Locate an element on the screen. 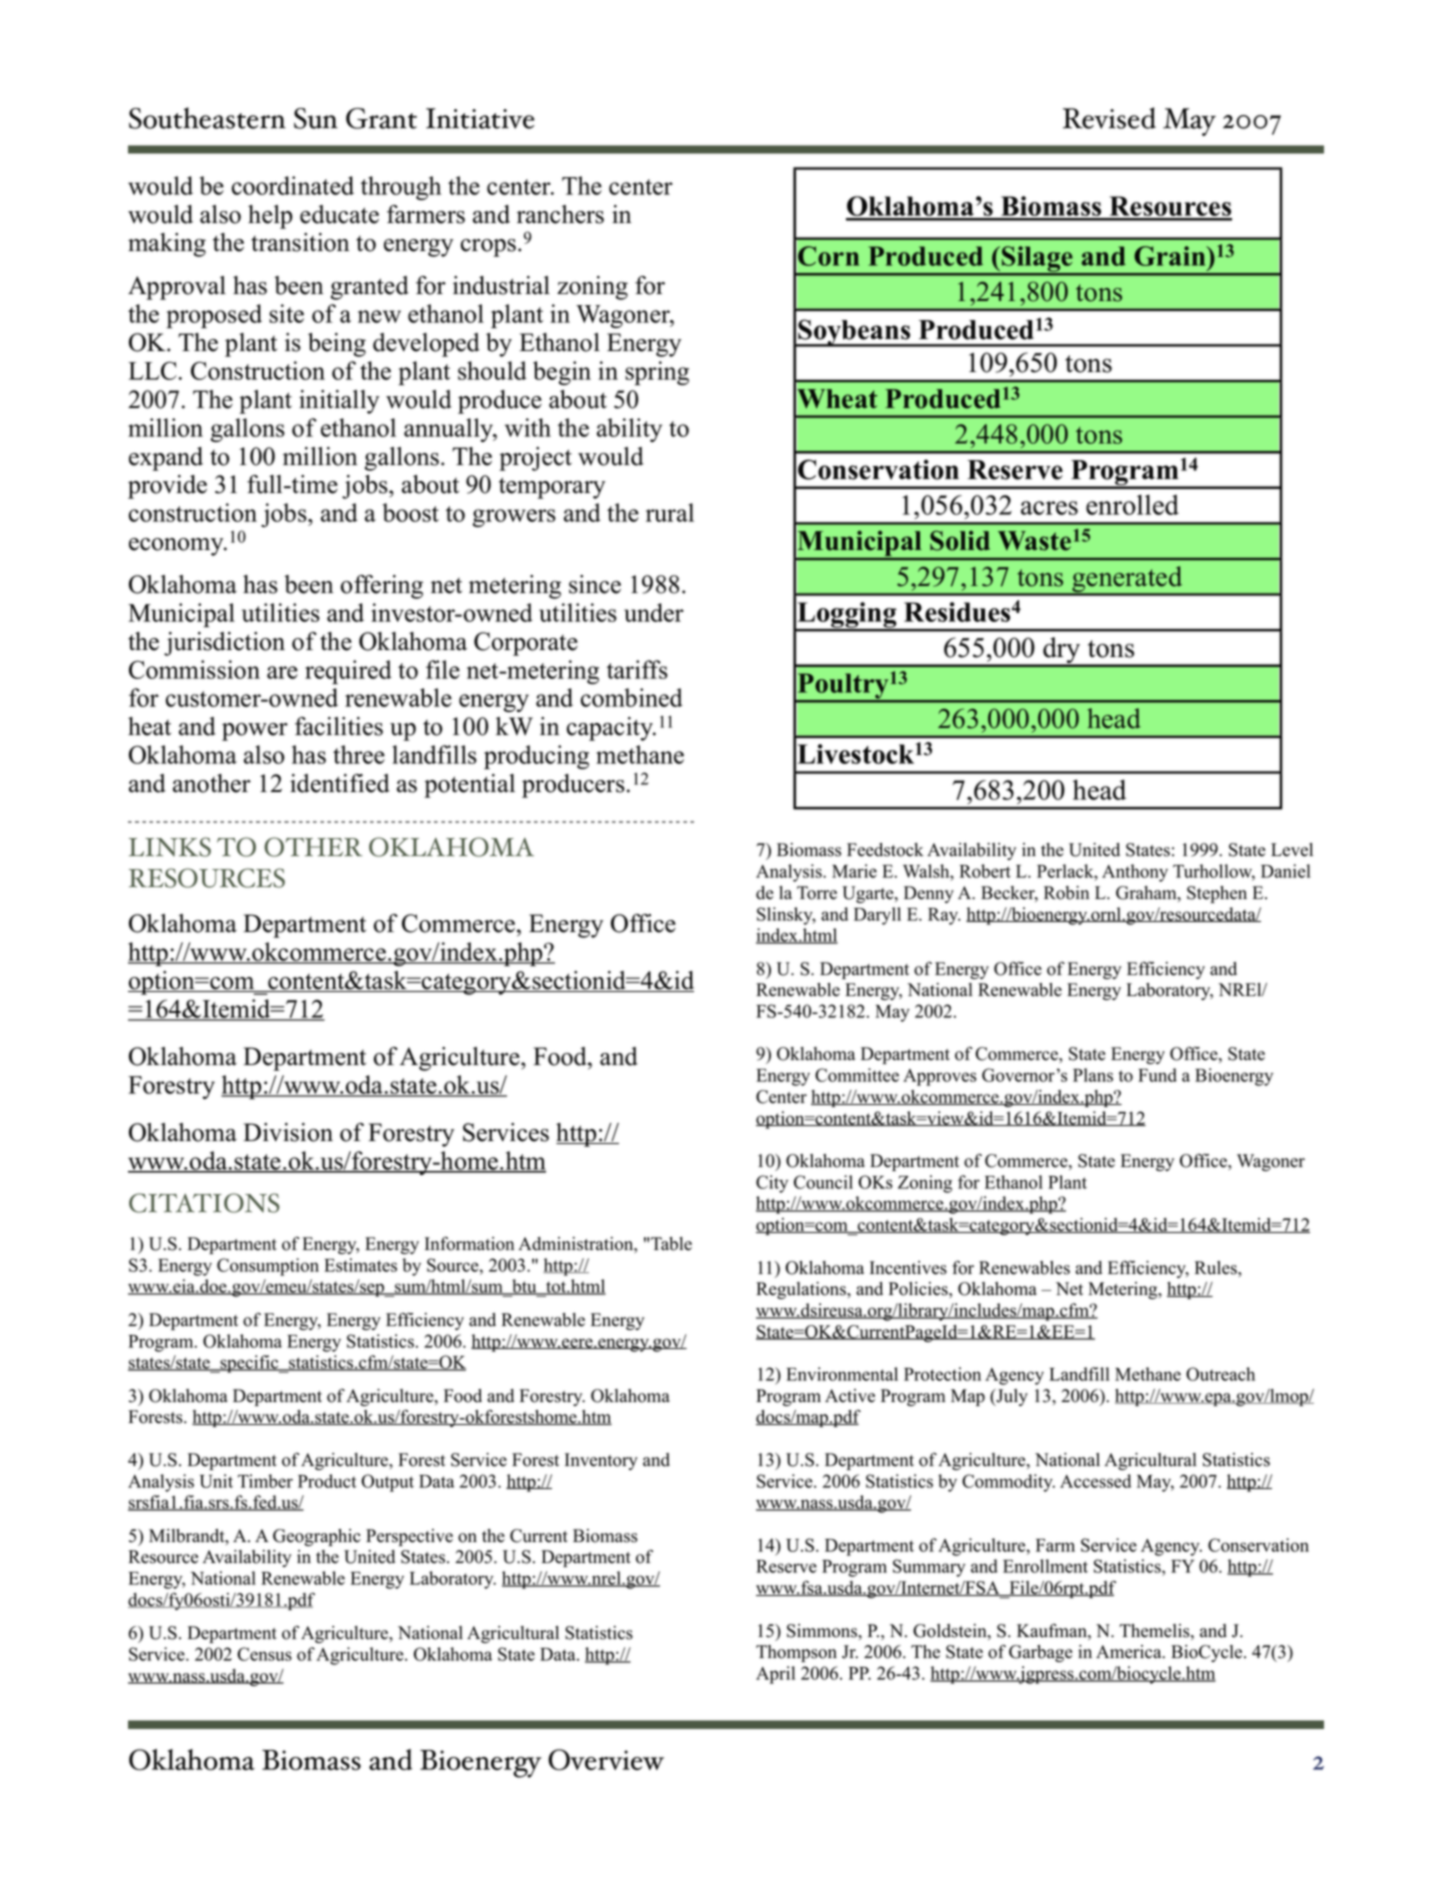 The image size is (1452, 1879). Torre is located at coordinates (817, 893).
